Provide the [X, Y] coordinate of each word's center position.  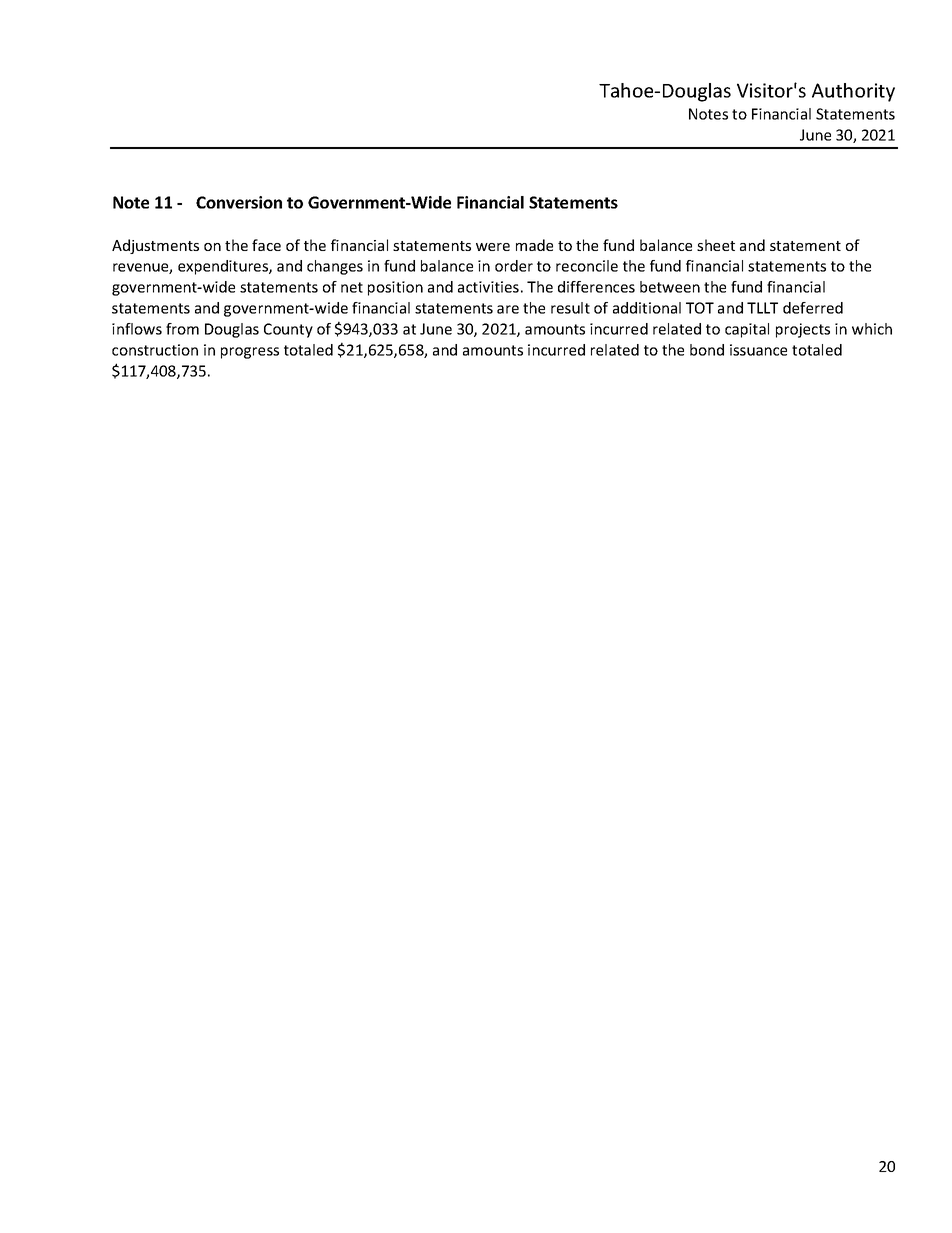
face [266, 245]
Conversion [239, 202]
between [670, 287]
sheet [716, 245]
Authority [853, 92]
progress [250, 353]
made [534, 245]
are [508, 309]
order [514, 266]
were [493, 247]
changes [335, 267]
